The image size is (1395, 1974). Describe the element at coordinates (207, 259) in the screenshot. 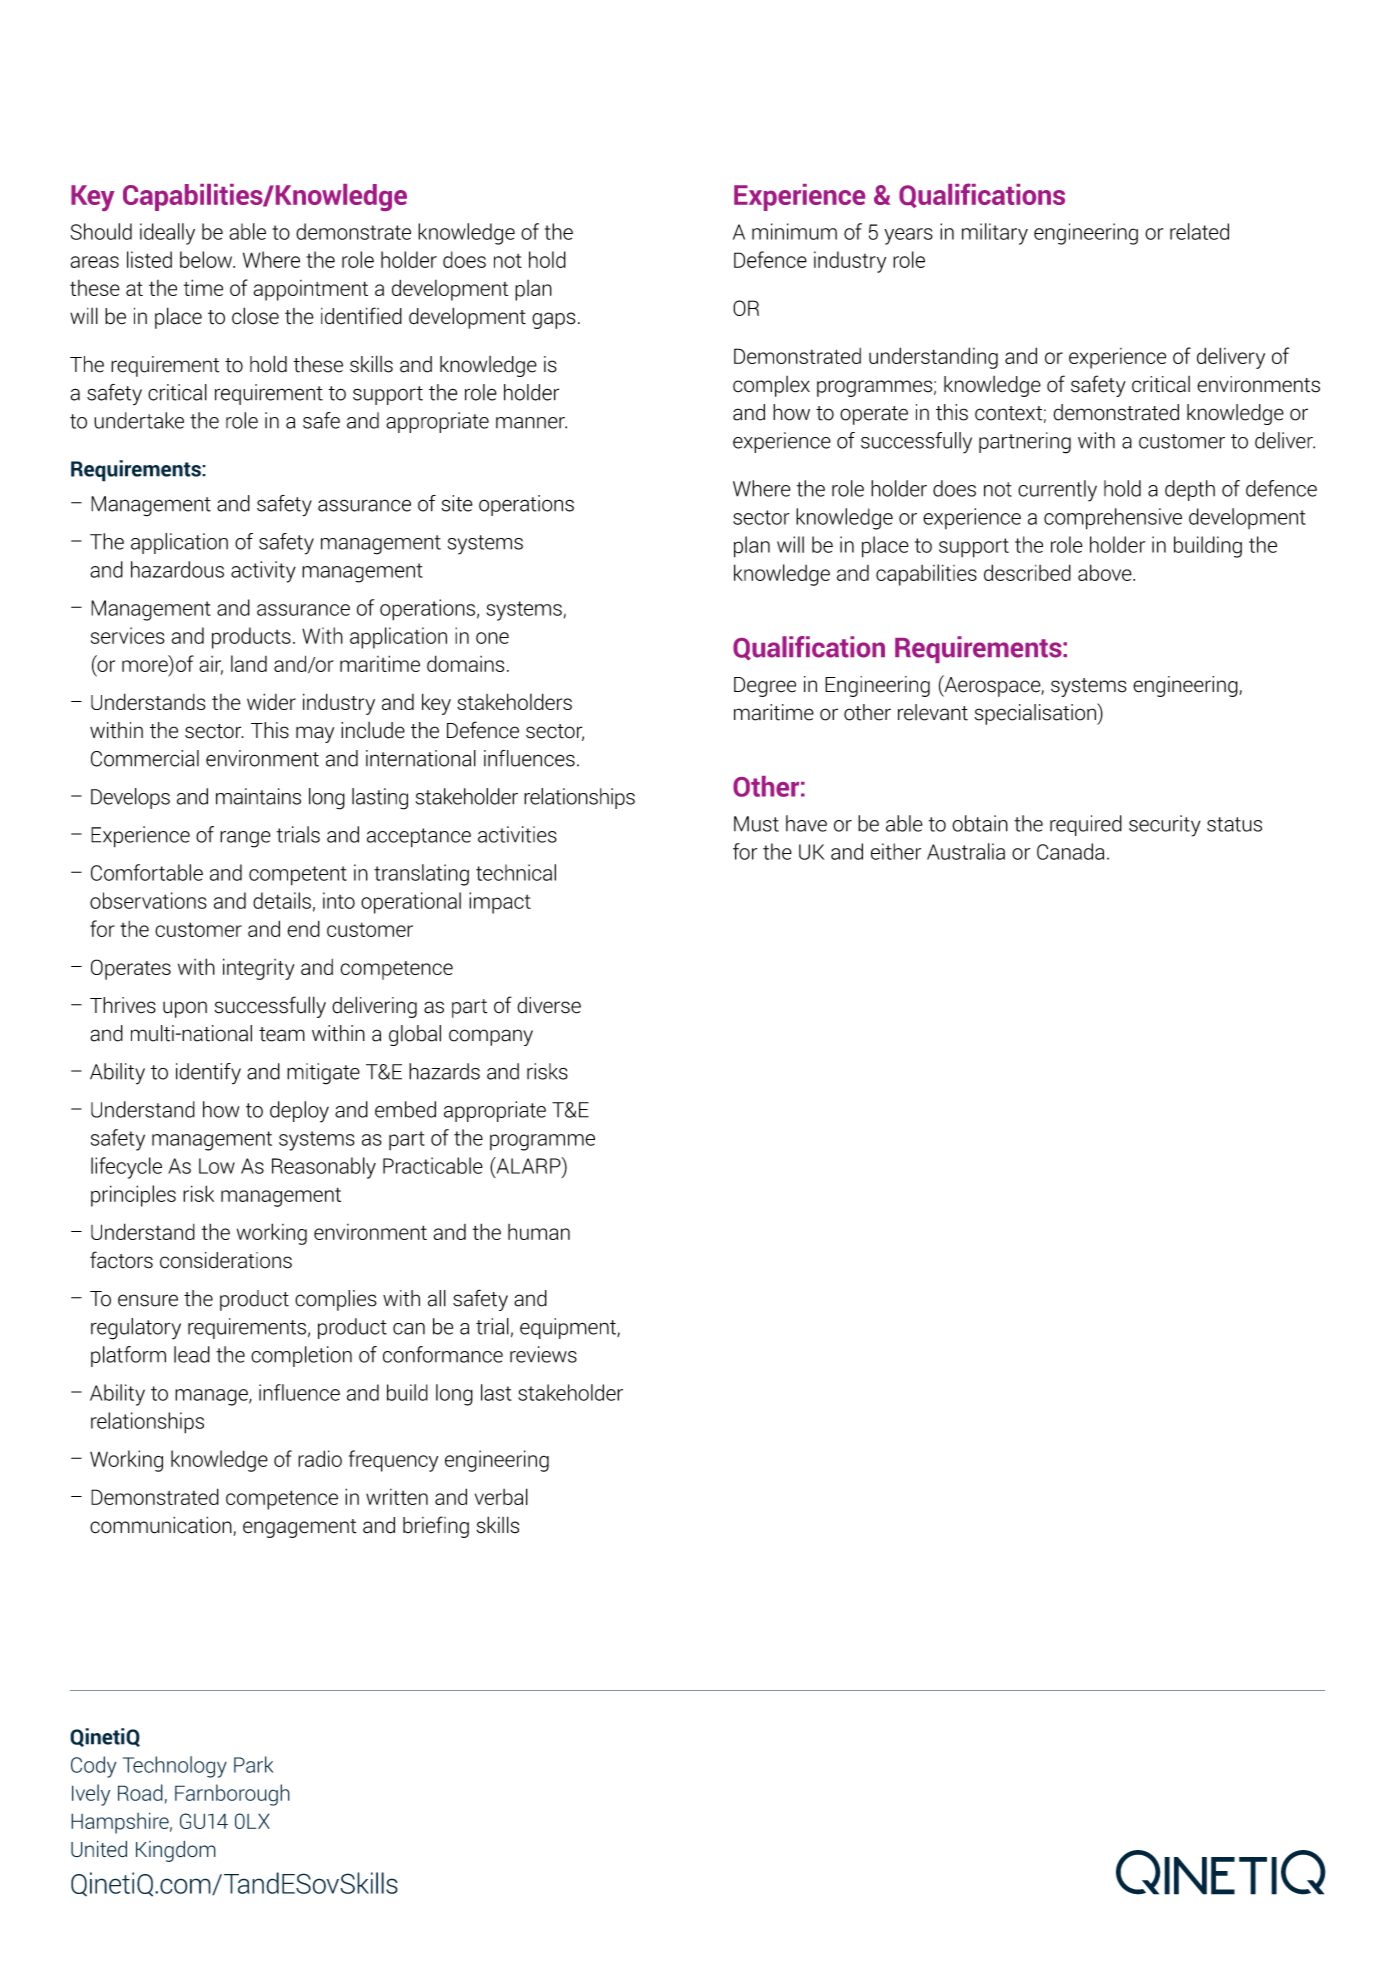

I see `below` at that location.
